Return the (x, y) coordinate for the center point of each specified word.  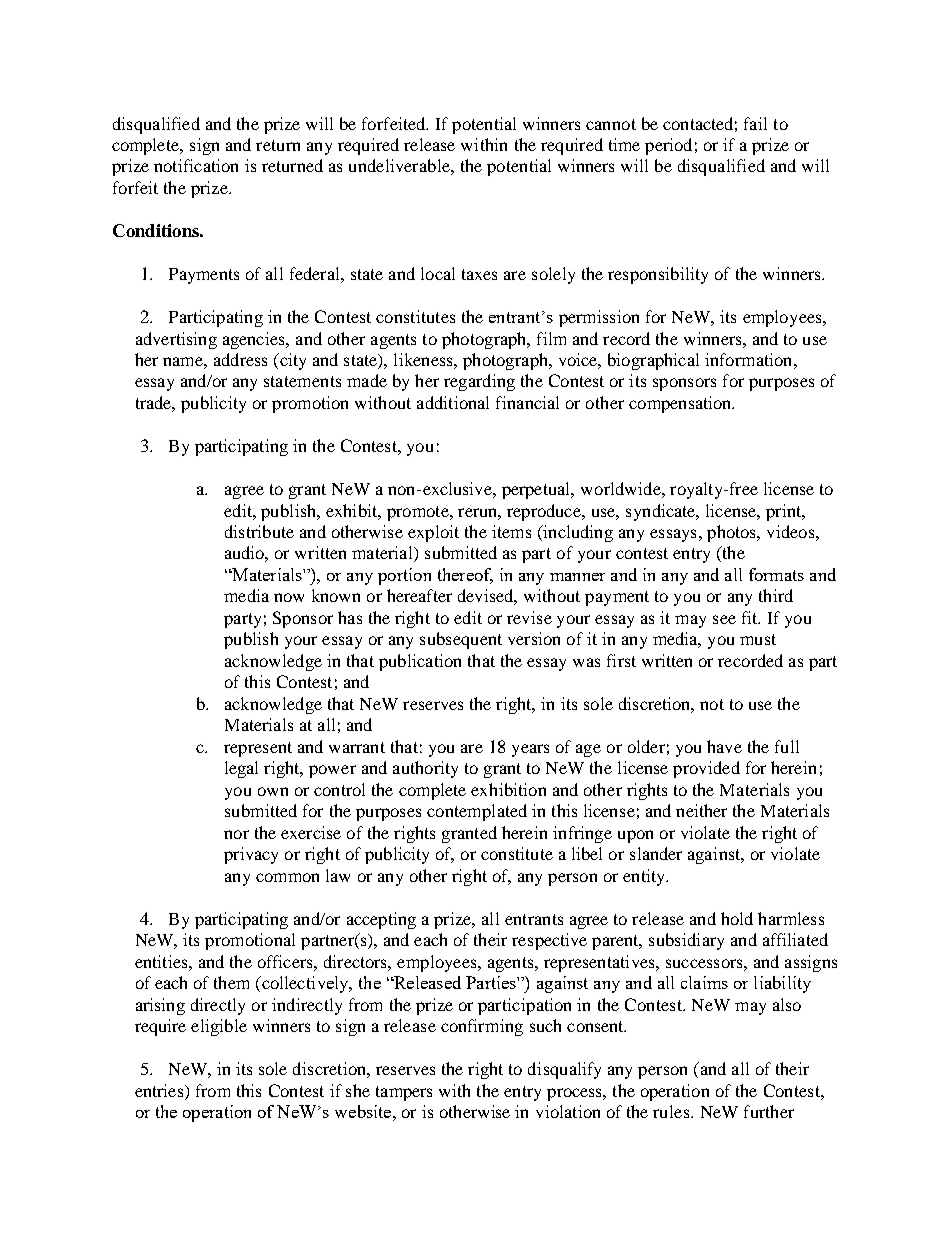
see (724, 619)
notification (196, 165)
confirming (482, 1027)
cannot (611, 124)
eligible (219, 1027)
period (668, 146)
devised (487, 597)
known (336, 595)
